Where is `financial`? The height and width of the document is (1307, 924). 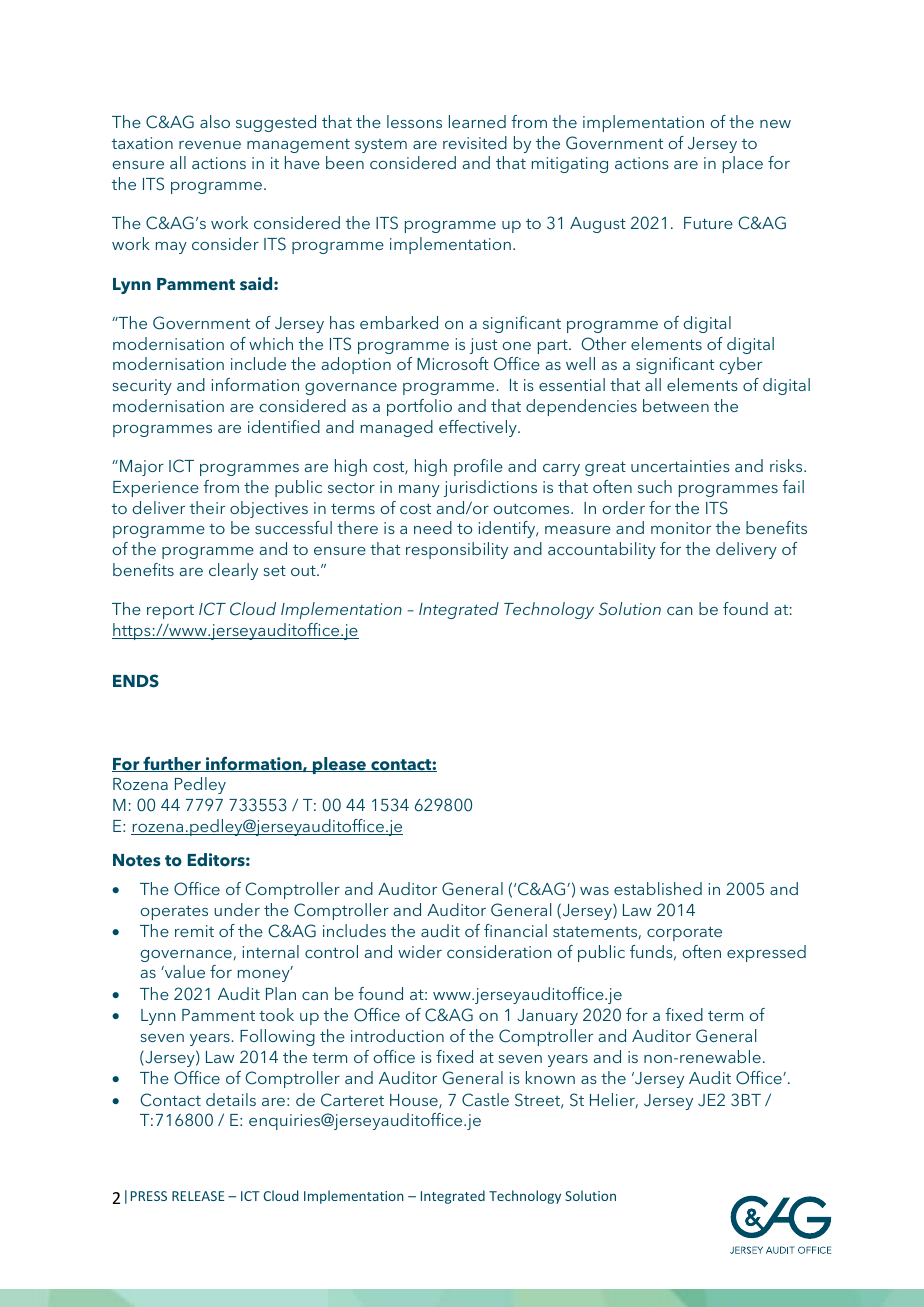 financial is located at coordinates (515, 930).
